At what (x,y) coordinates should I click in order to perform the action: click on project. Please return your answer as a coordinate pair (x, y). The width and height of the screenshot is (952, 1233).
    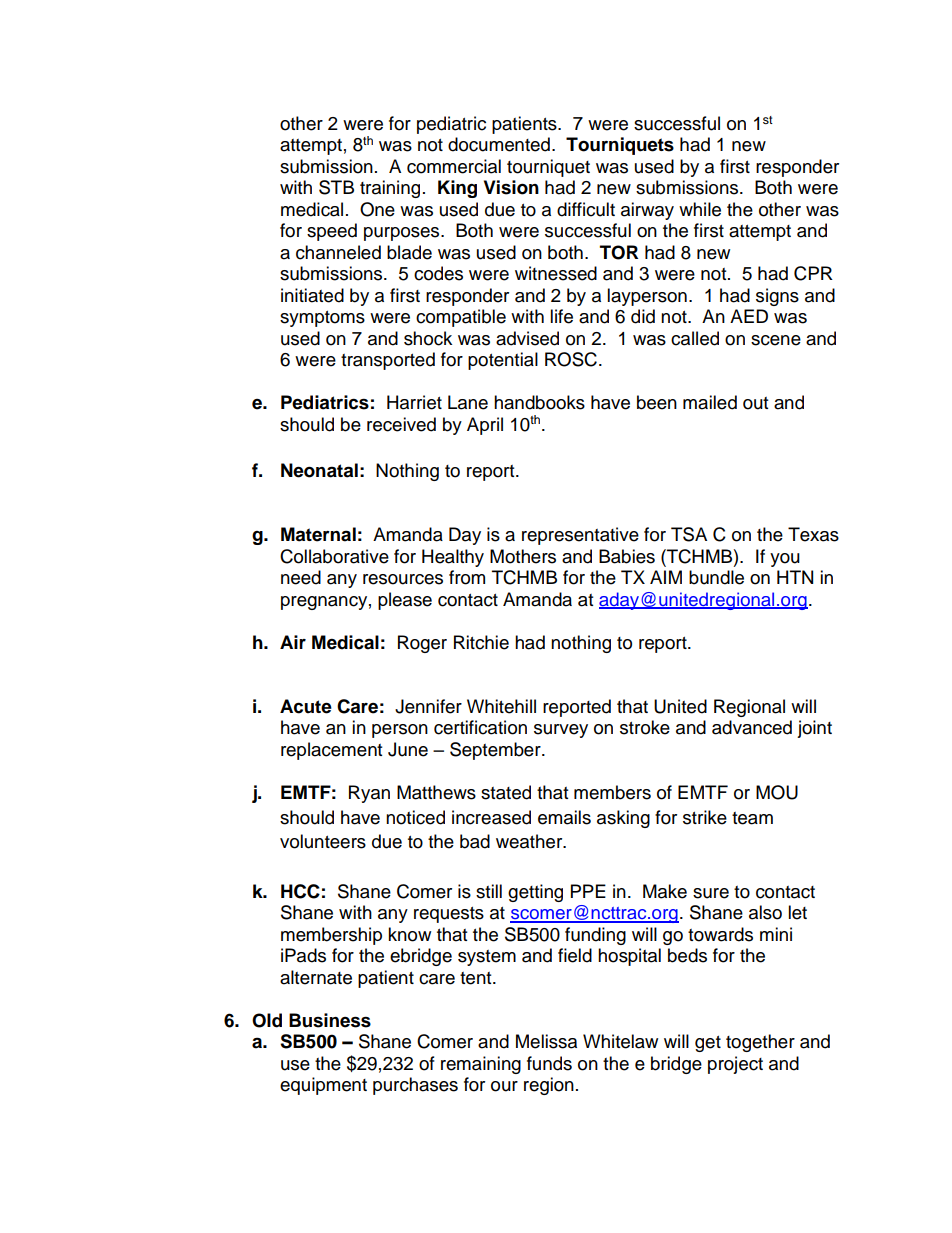
    Looking at the image, I should click on (735, 1065).
